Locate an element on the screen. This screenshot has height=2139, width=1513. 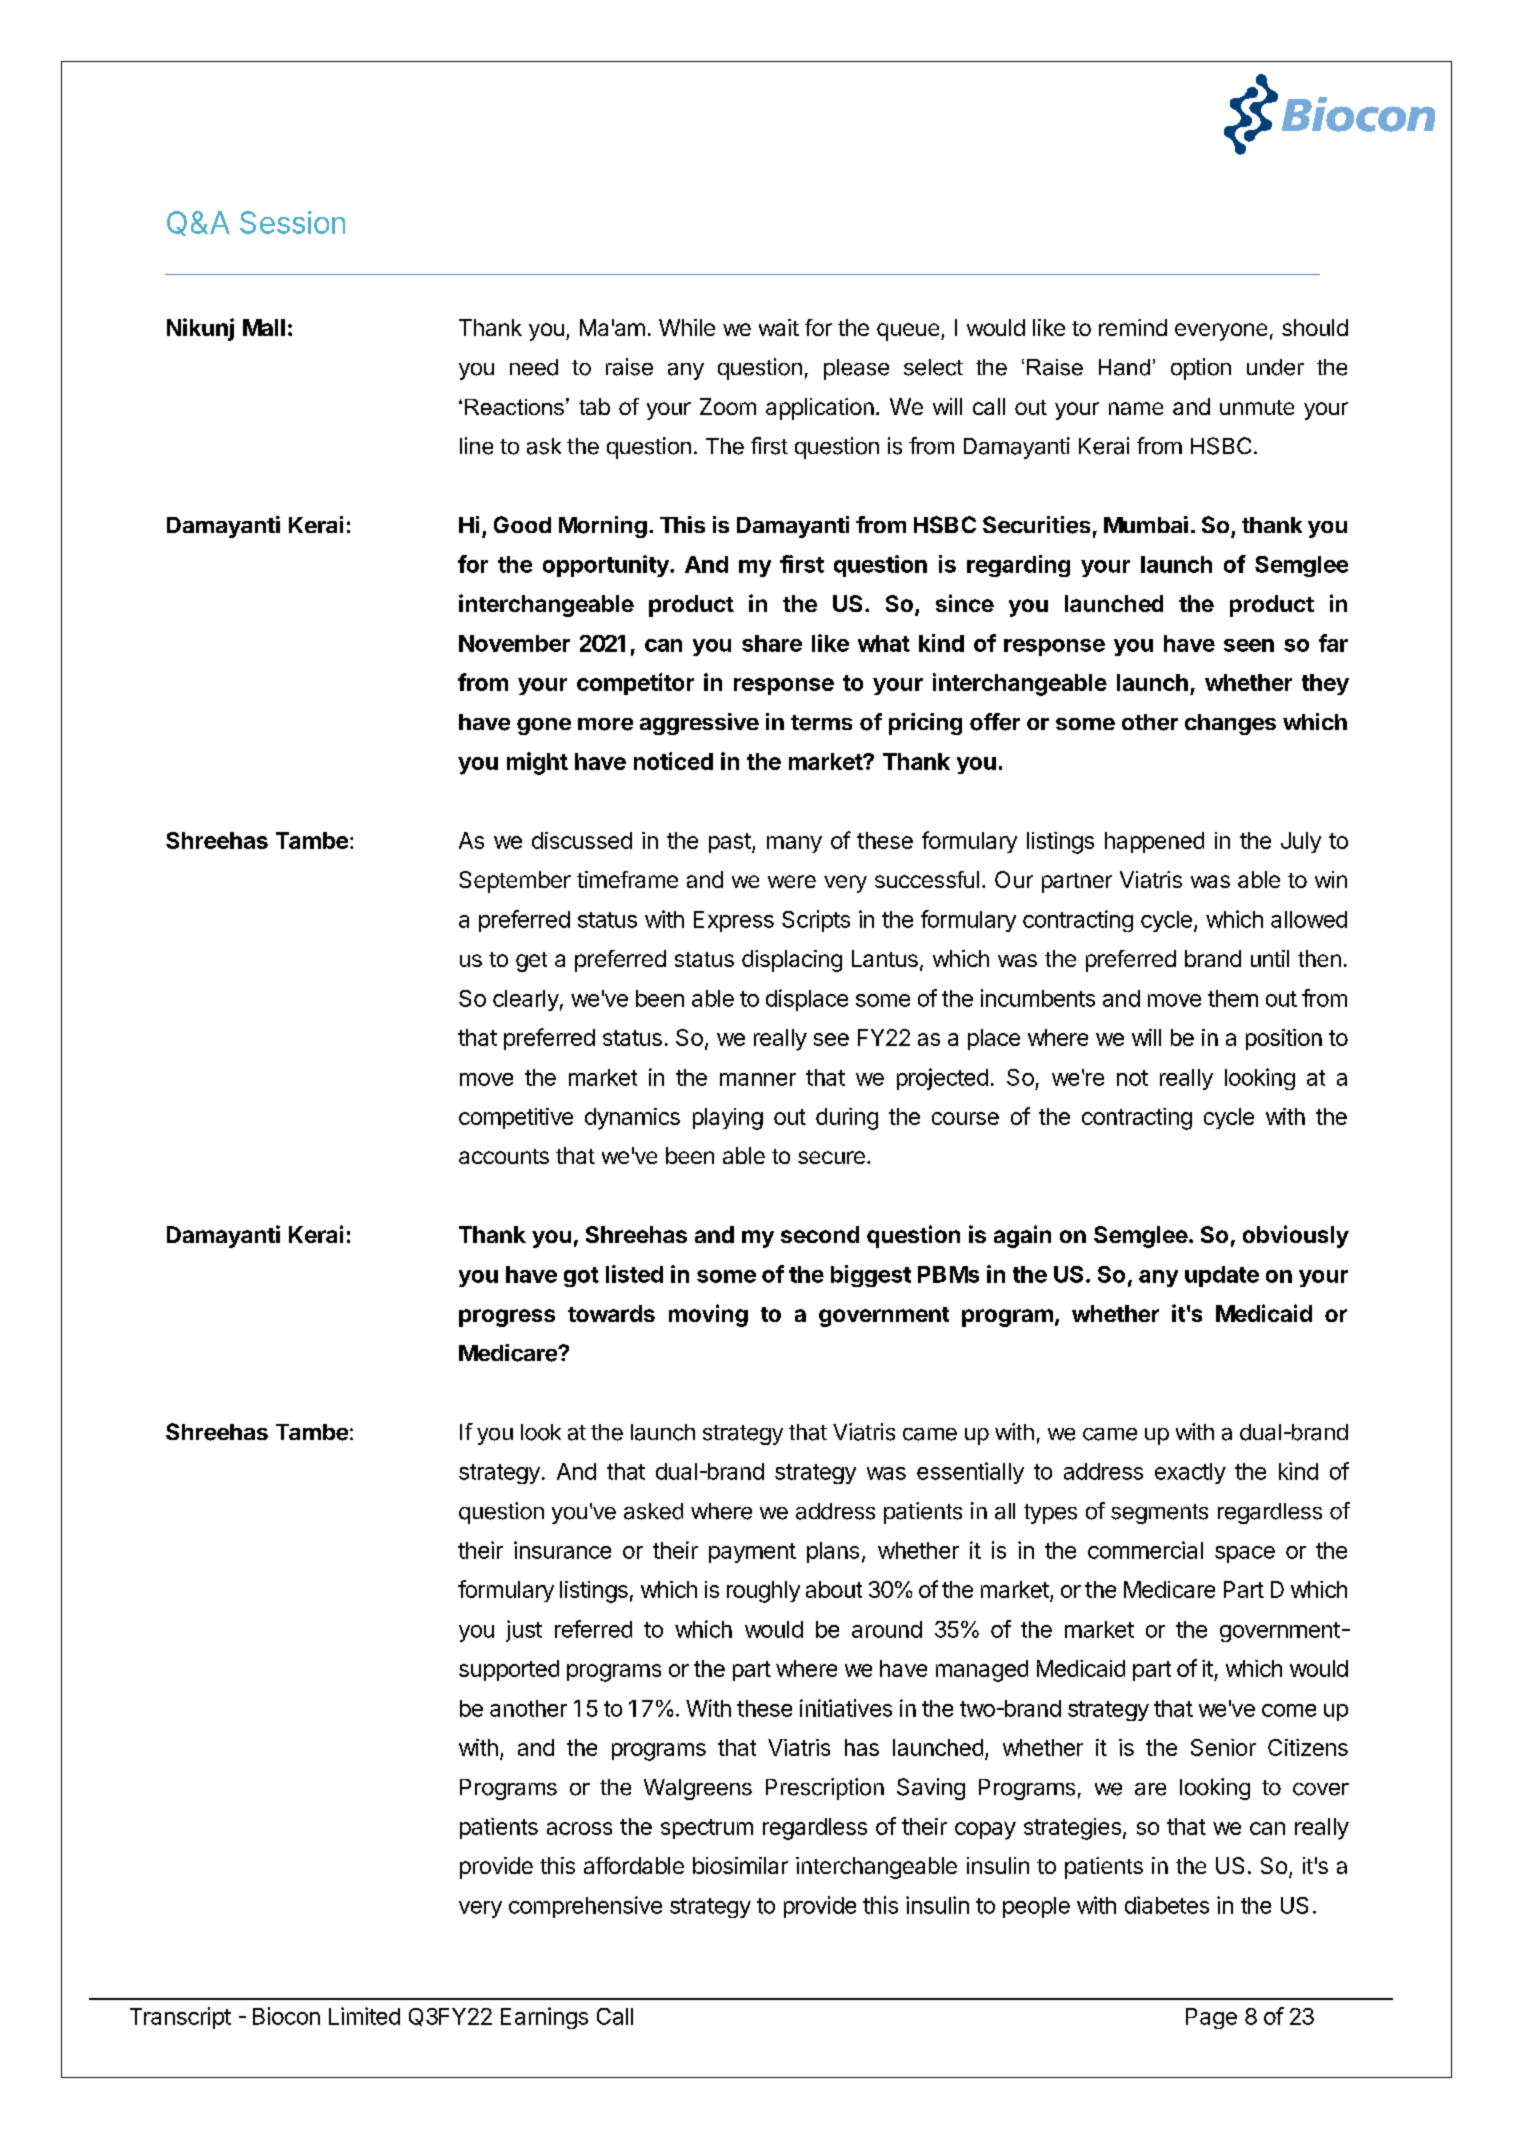
roughly is located at coordinates (763, 1592).
